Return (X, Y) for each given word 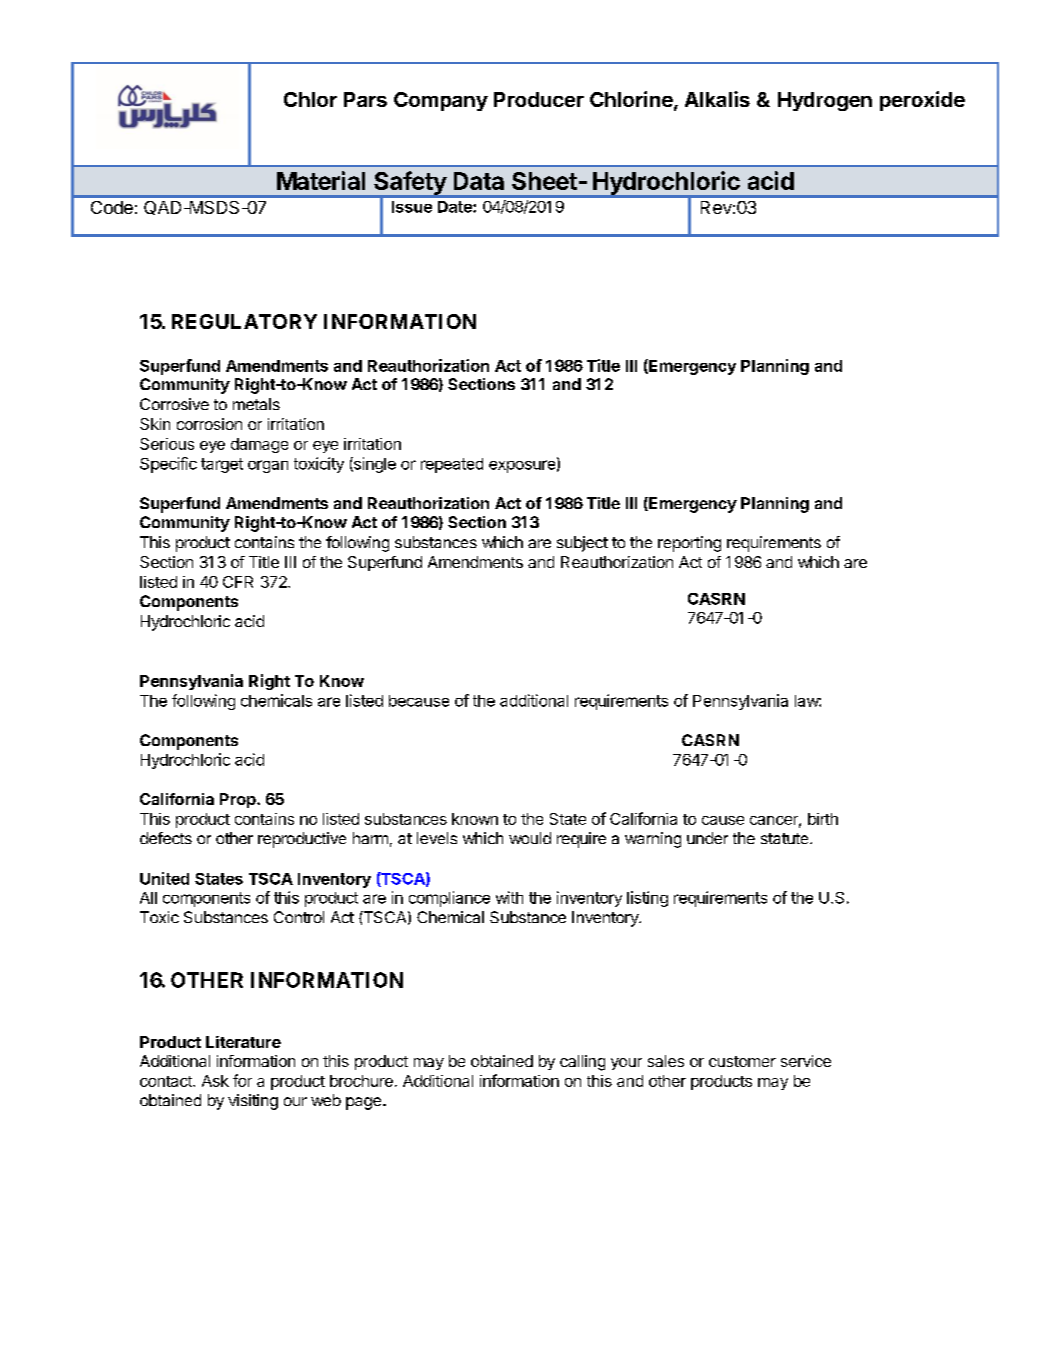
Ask (215, 1081)
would (530, 838)
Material (321, 180)
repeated (452, 465)
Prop (239, 800)
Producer (539, 99)
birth (823, 819)
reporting (689, 544)
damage (259, 445)
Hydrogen (825, 101)
